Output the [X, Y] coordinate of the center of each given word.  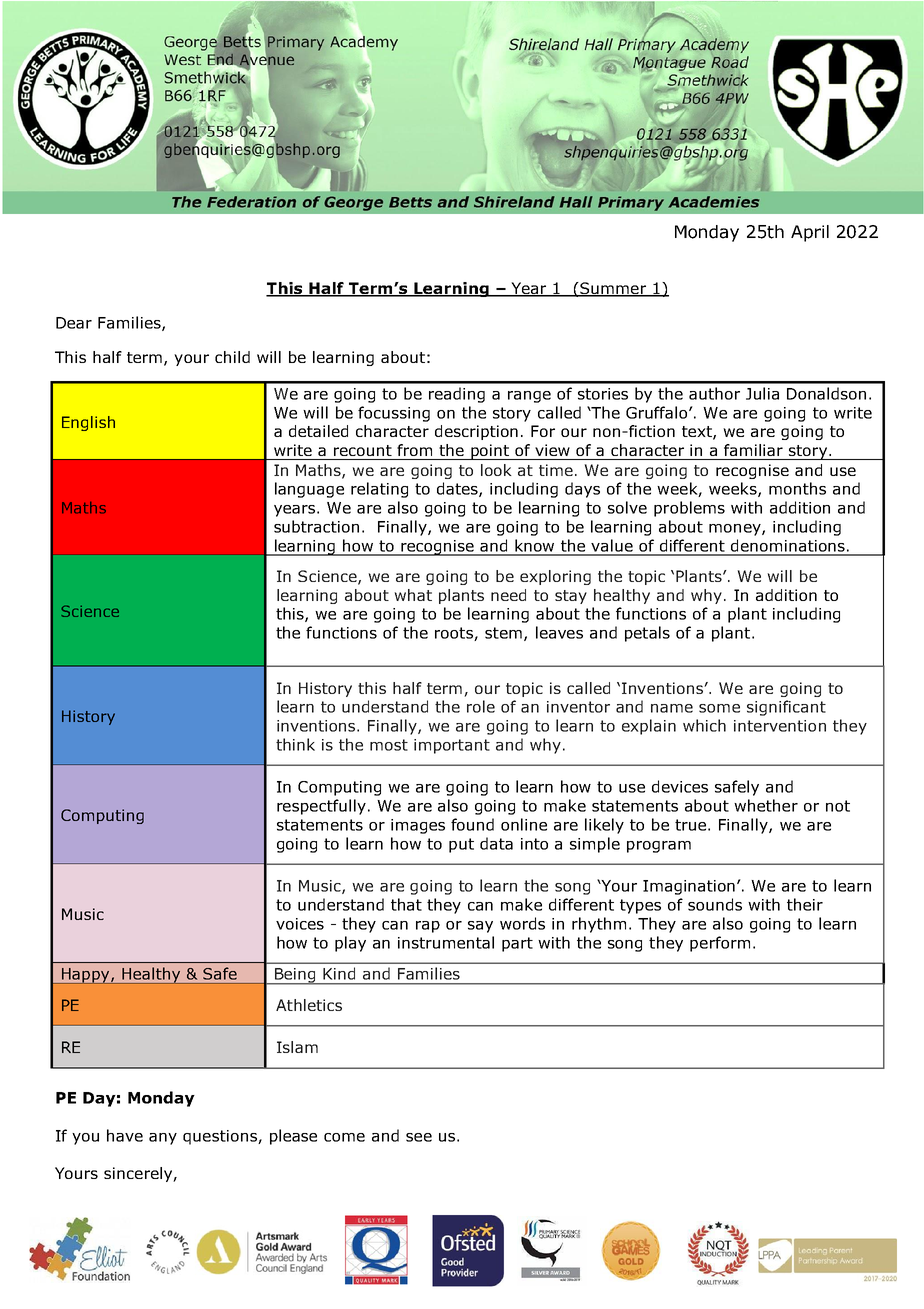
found [472, 824]
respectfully [321, 807]
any [163, 1139]
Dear [74, 323]
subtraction [316, 526]
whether [766, 805]
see [419, 1137]
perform [720, 944]
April [810, 233]
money [736, 530]
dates [458, 489]
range [529, 397]
